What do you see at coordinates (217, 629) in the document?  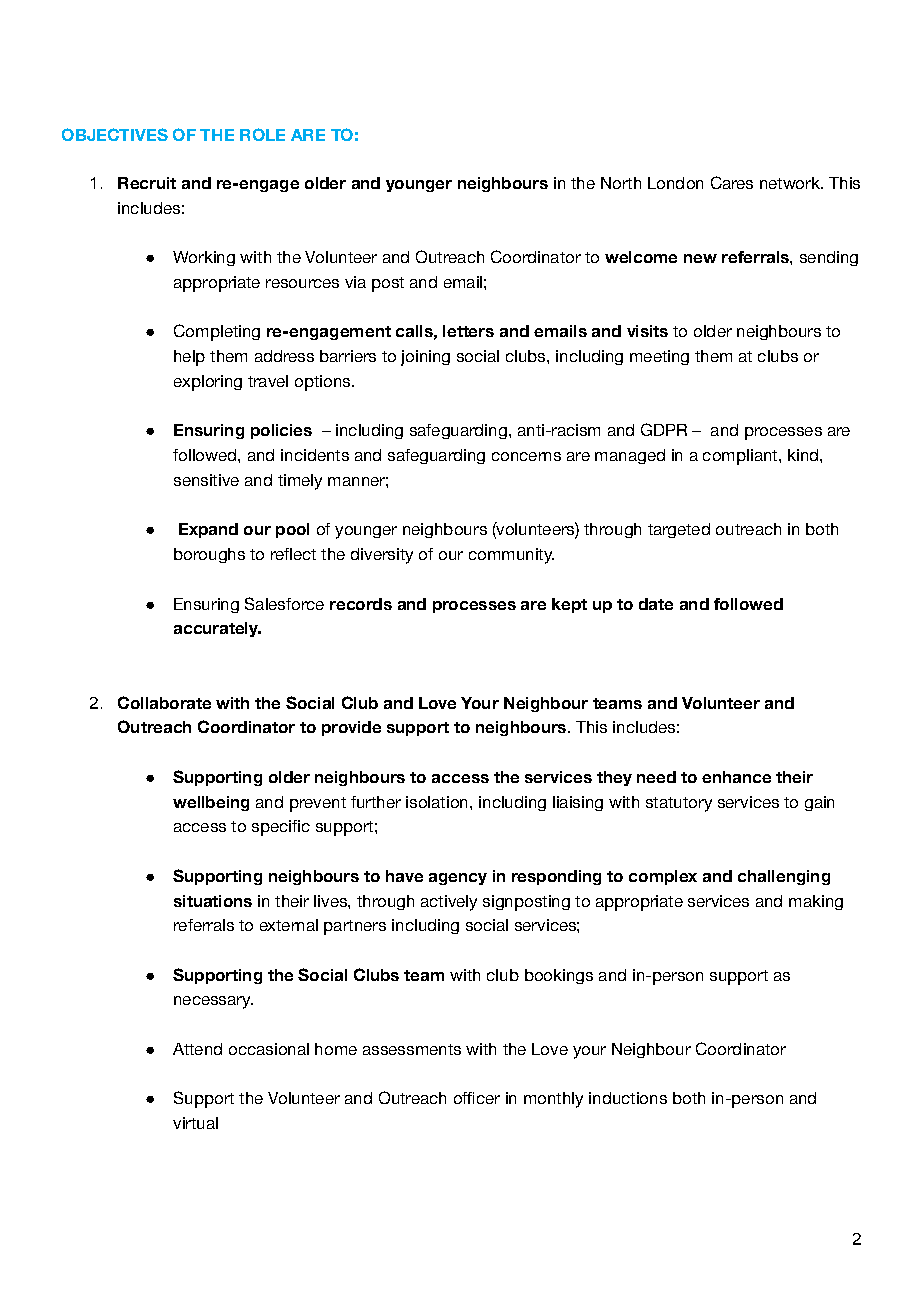 I see `accurately` at bounding box center [217, 629].
